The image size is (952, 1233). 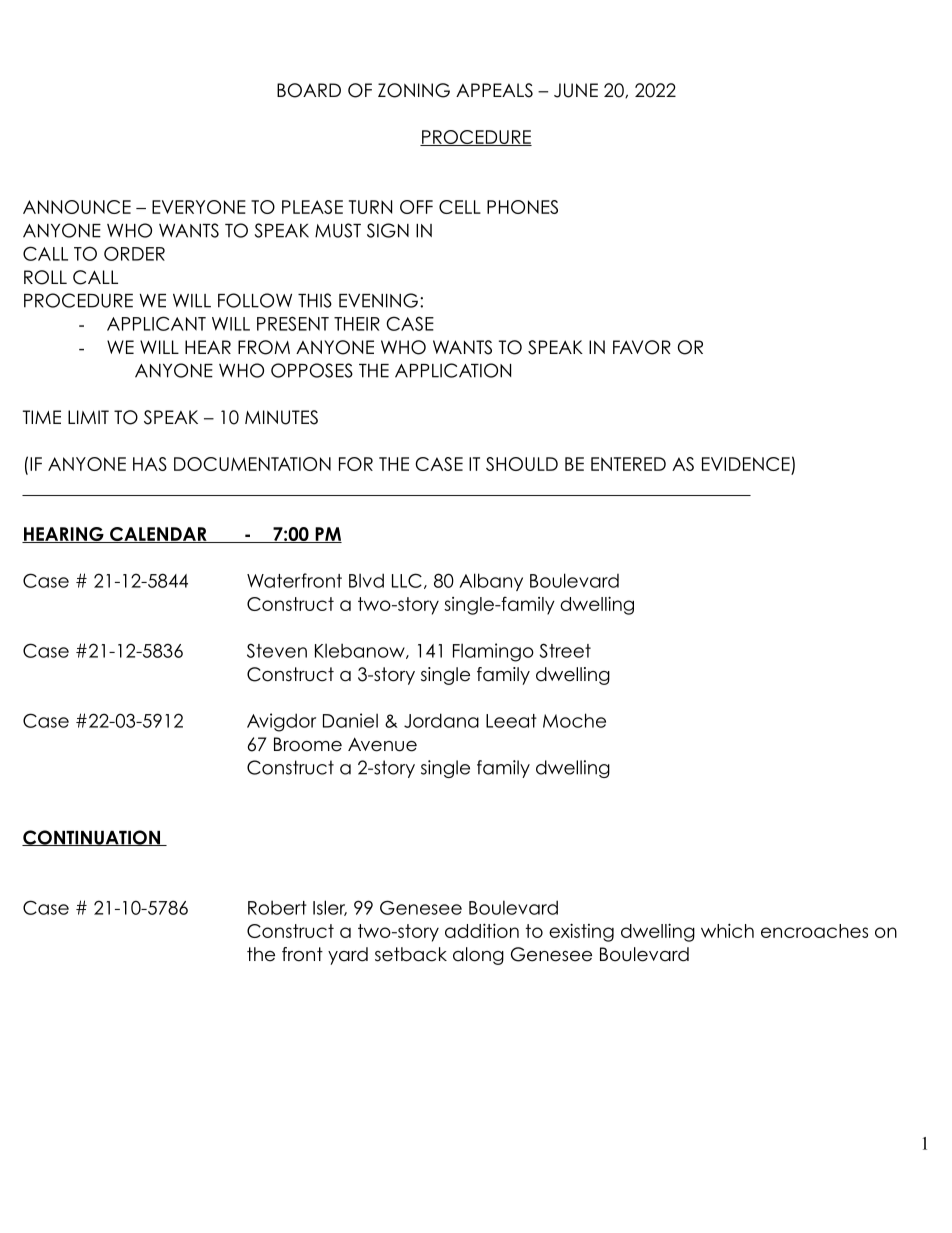 What do you see at coordinates (277, 650) in the screenshot?
I see `Steven` at bounding box center [277, 650].
